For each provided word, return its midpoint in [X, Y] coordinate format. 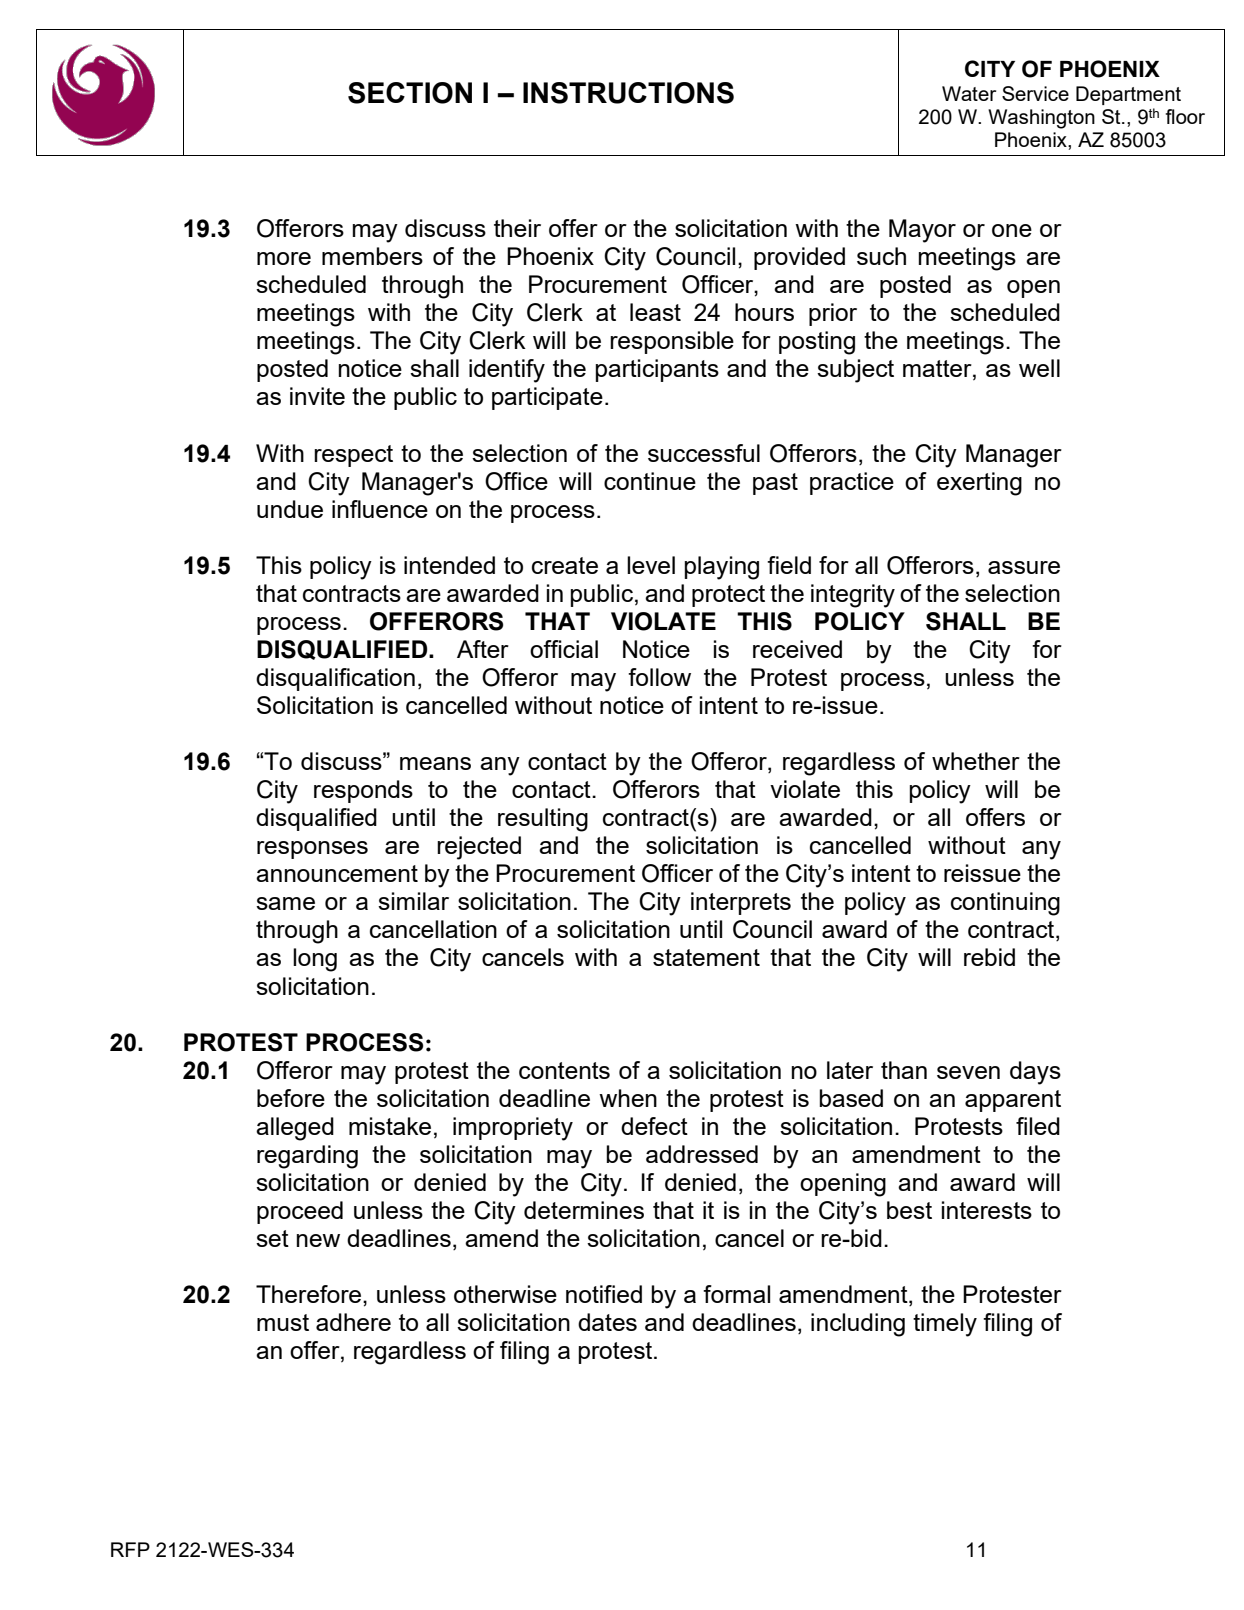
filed [1038, 1126]
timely [945, 1325]
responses [312, 850]
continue [650, 481]
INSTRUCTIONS [628, 93]
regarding [307, 1157]
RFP [130, 1549]
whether [976, 761]
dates [607, 1322]
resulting [543, 820]
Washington [1041, 119]
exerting [979, 484]
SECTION [410, 93]
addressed [702, 1154]
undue [290, 509]
